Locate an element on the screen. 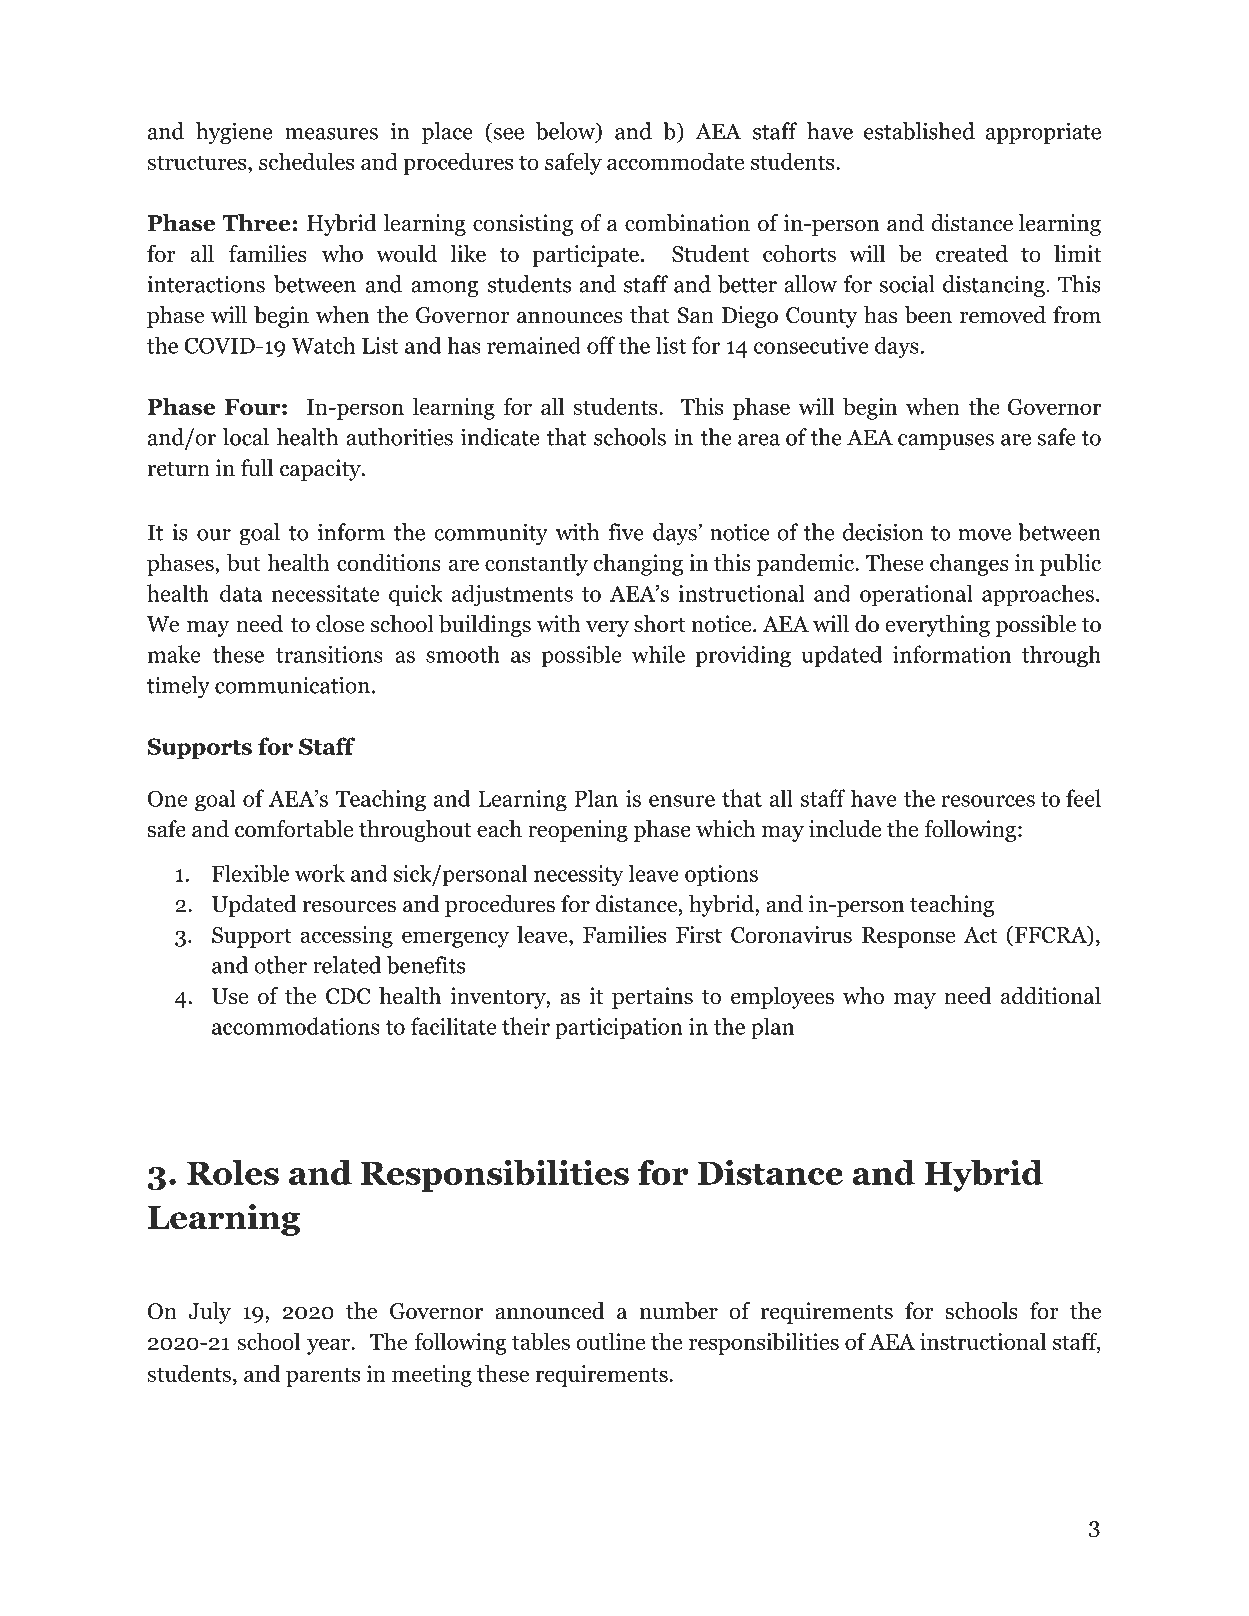  schedules is located at coordinates (306, 161).
